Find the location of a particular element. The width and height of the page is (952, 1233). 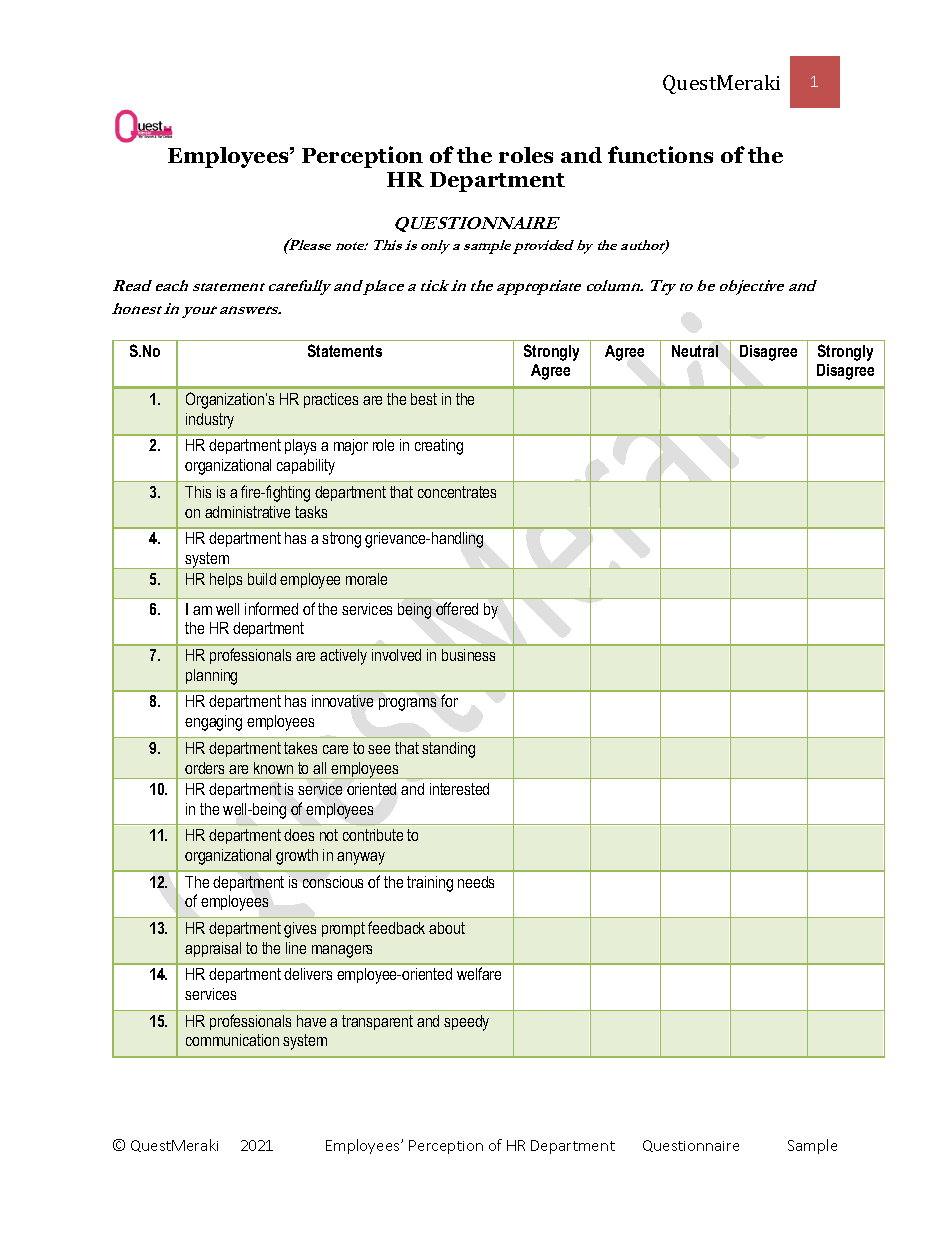

standing is located at coordinates (448, 750).
